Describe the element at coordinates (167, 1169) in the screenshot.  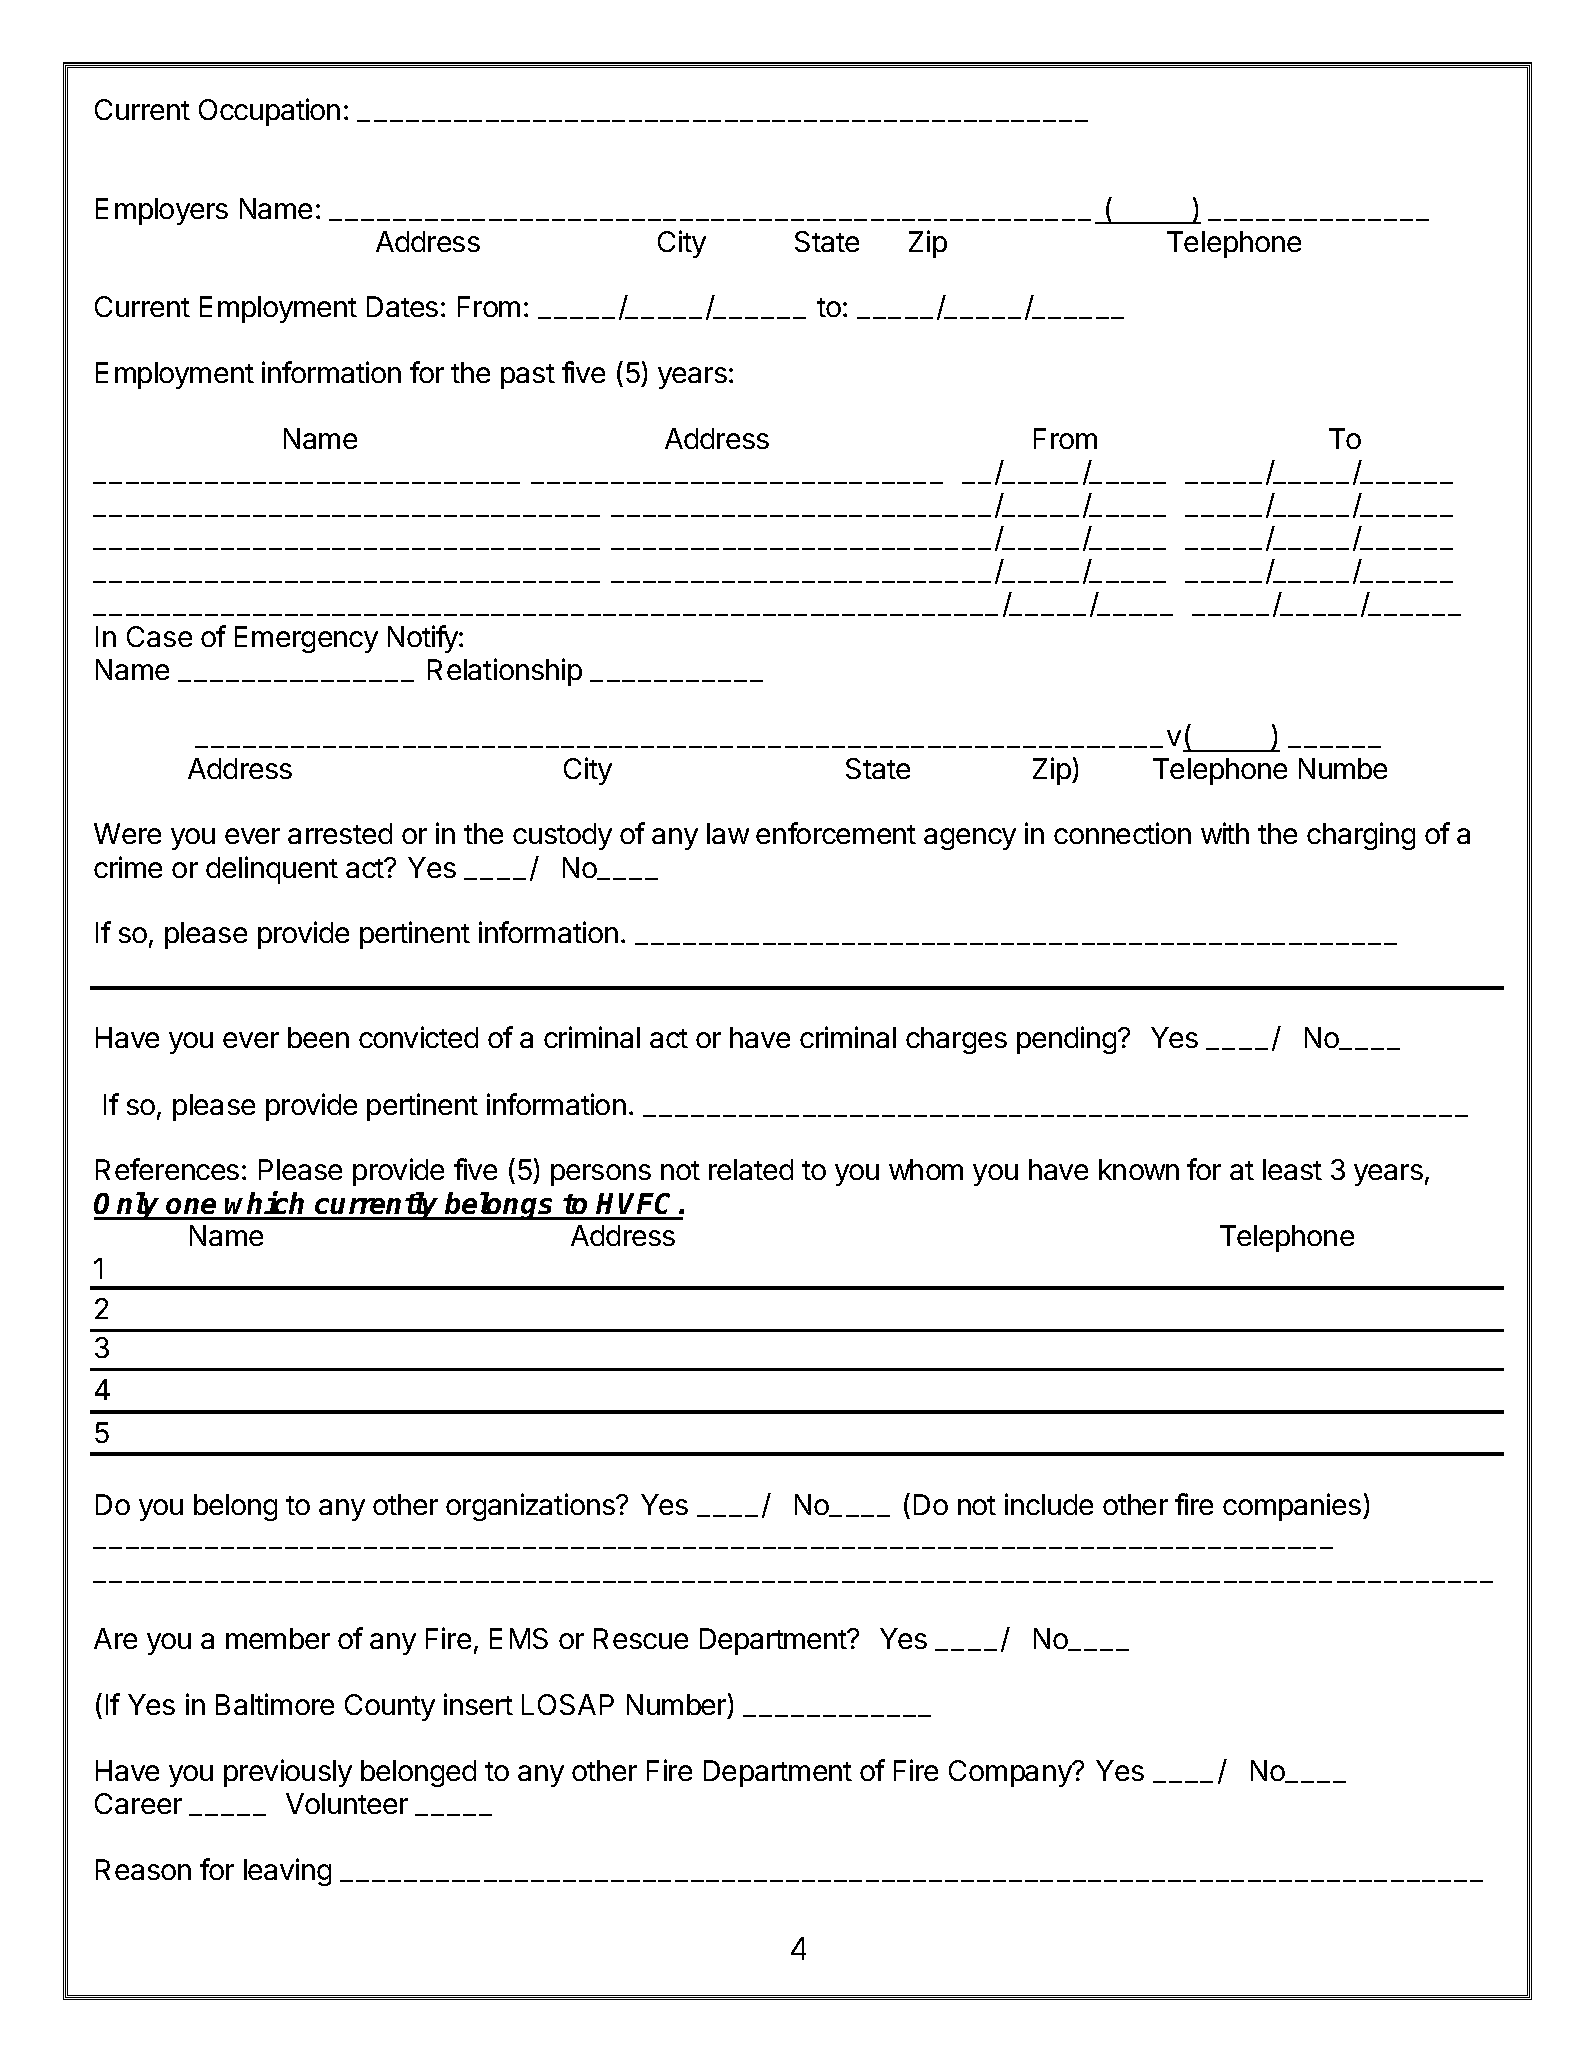
I see `References` at that location.
